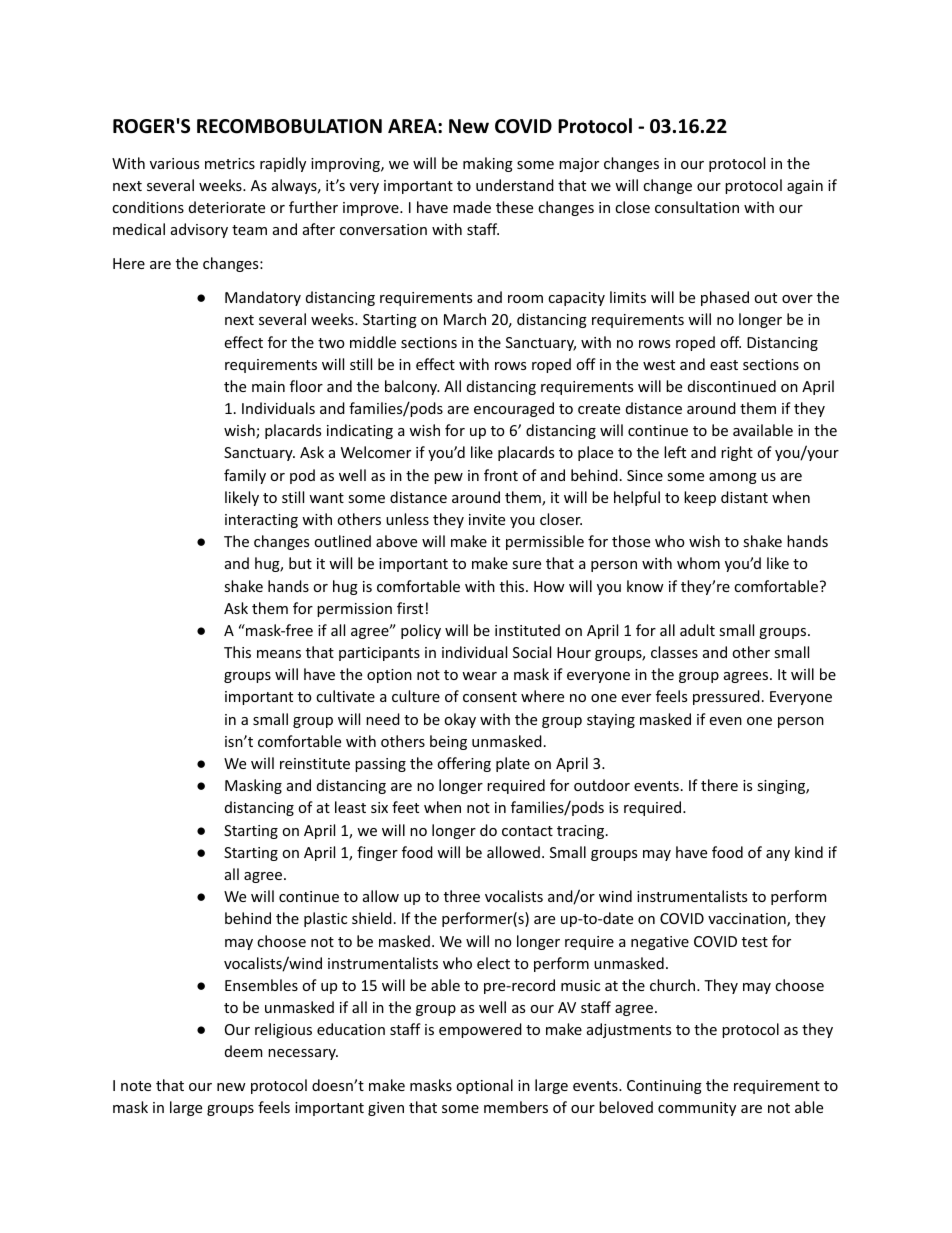 The image size is (952, 1233). Describe the element at coordinates (230, 163) in the image. I see `metrics` at that location.
